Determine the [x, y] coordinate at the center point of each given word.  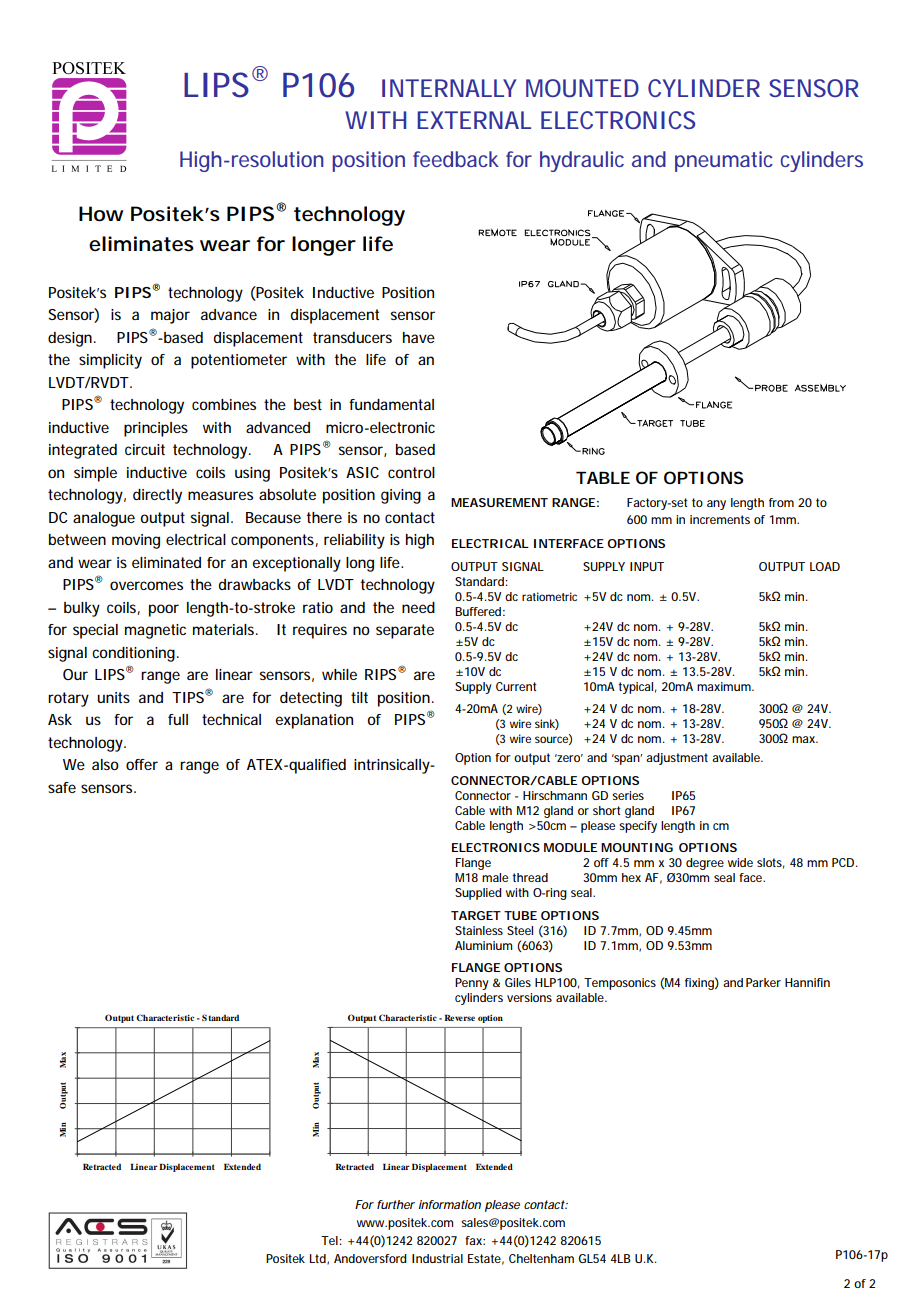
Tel [330, 1240]
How [101, 214]
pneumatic [724, 161]
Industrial [437, 1258]
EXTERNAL [474, 120]
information [450, 1204]
